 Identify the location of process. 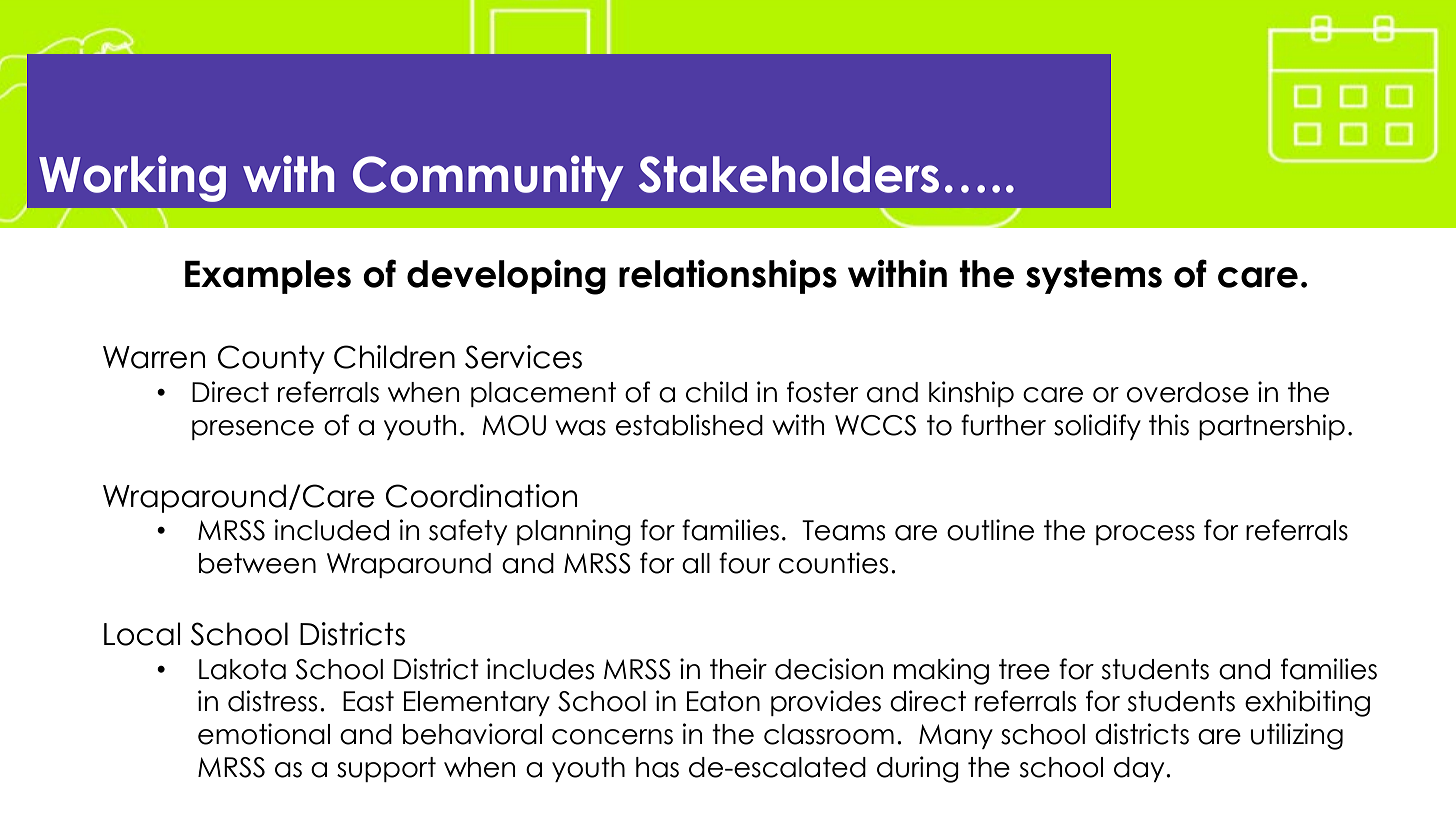
(1145, 535).
